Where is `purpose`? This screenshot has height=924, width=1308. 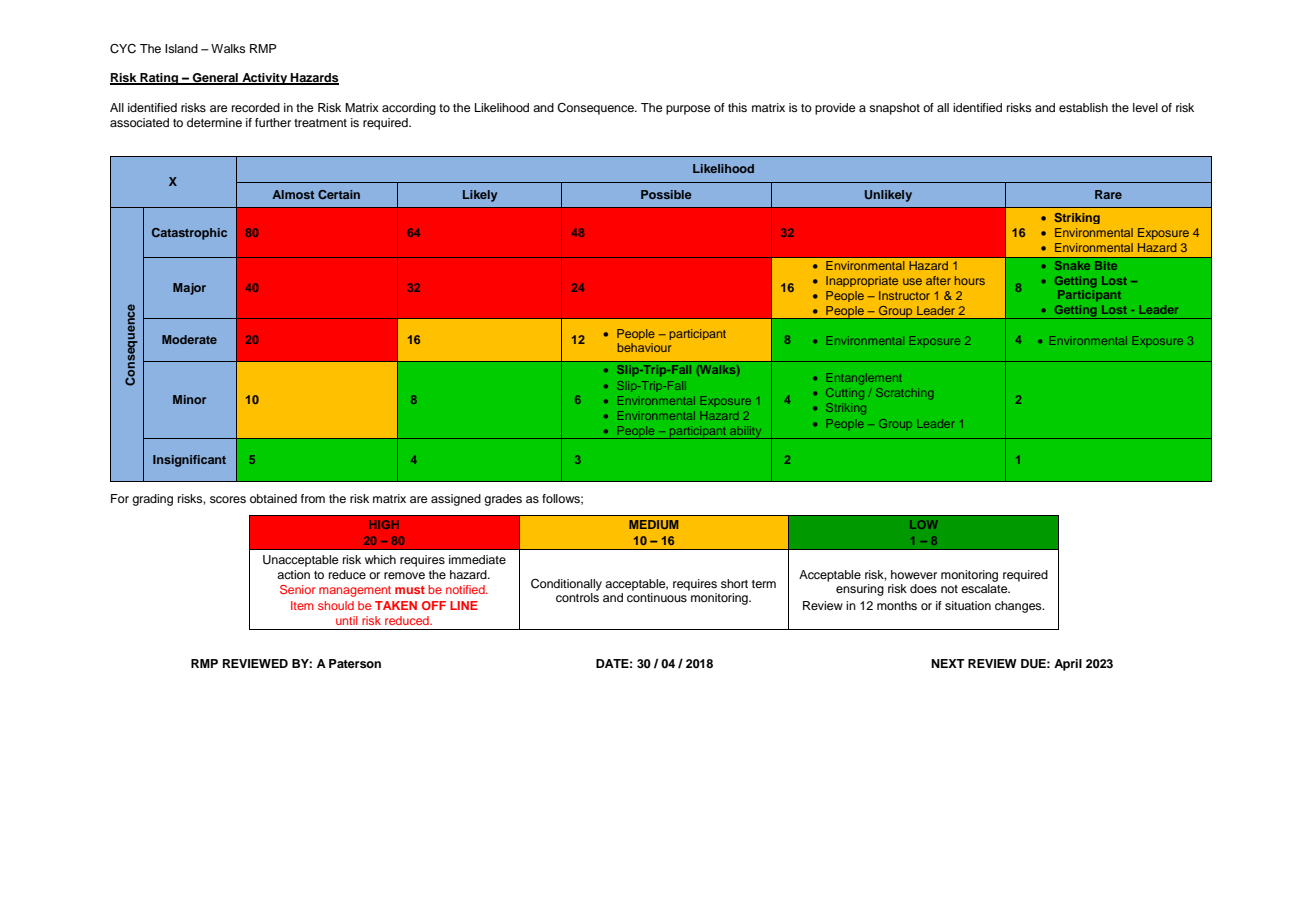
purpose is located at coordinates (688, 110).
